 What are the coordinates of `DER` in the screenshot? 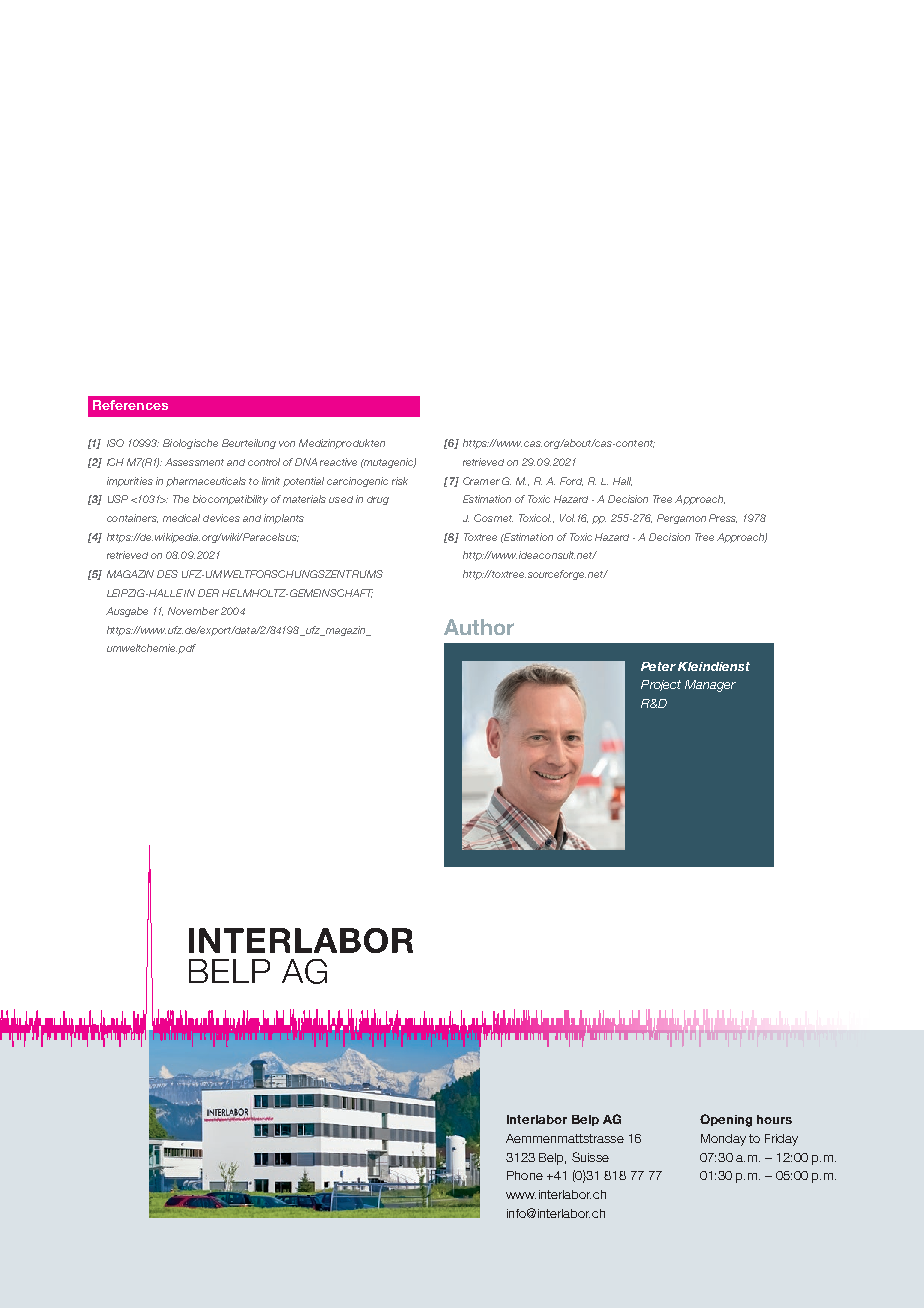 It's located at (208, 593).
